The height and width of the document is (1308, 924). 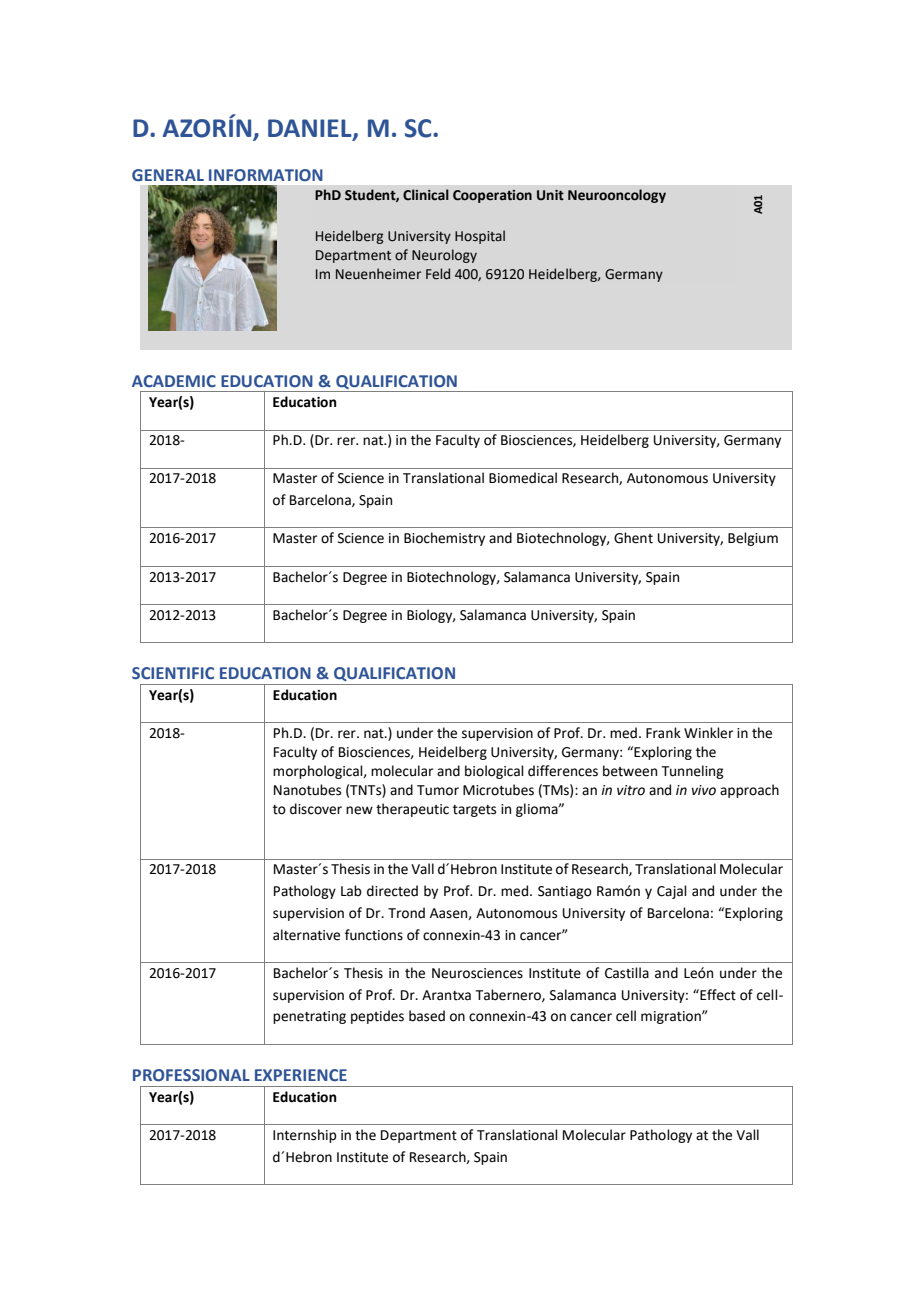 I want to click on Frank, so click(x=663, y=733).
